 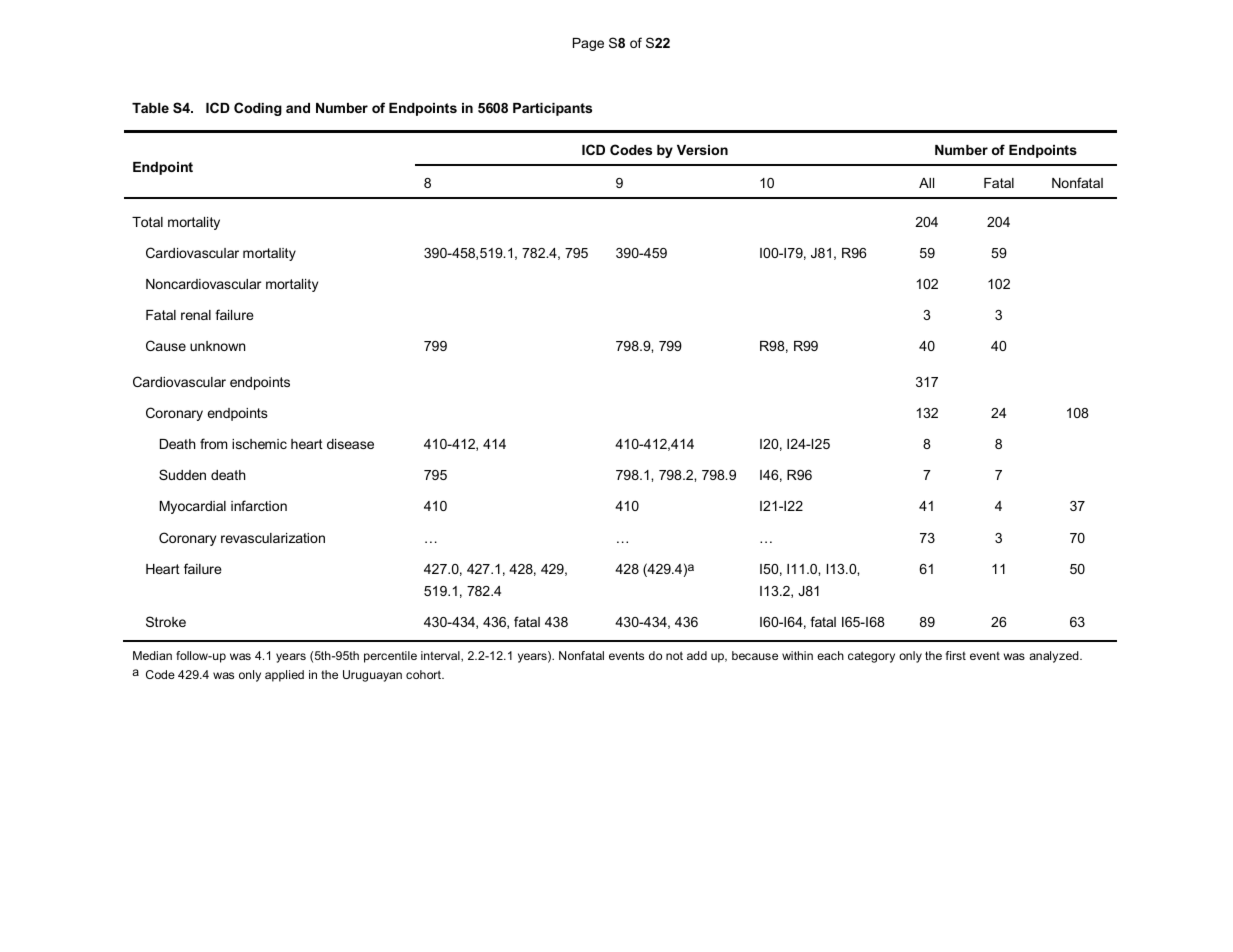 I want to click on infarction, so click(x=259, y=505).
